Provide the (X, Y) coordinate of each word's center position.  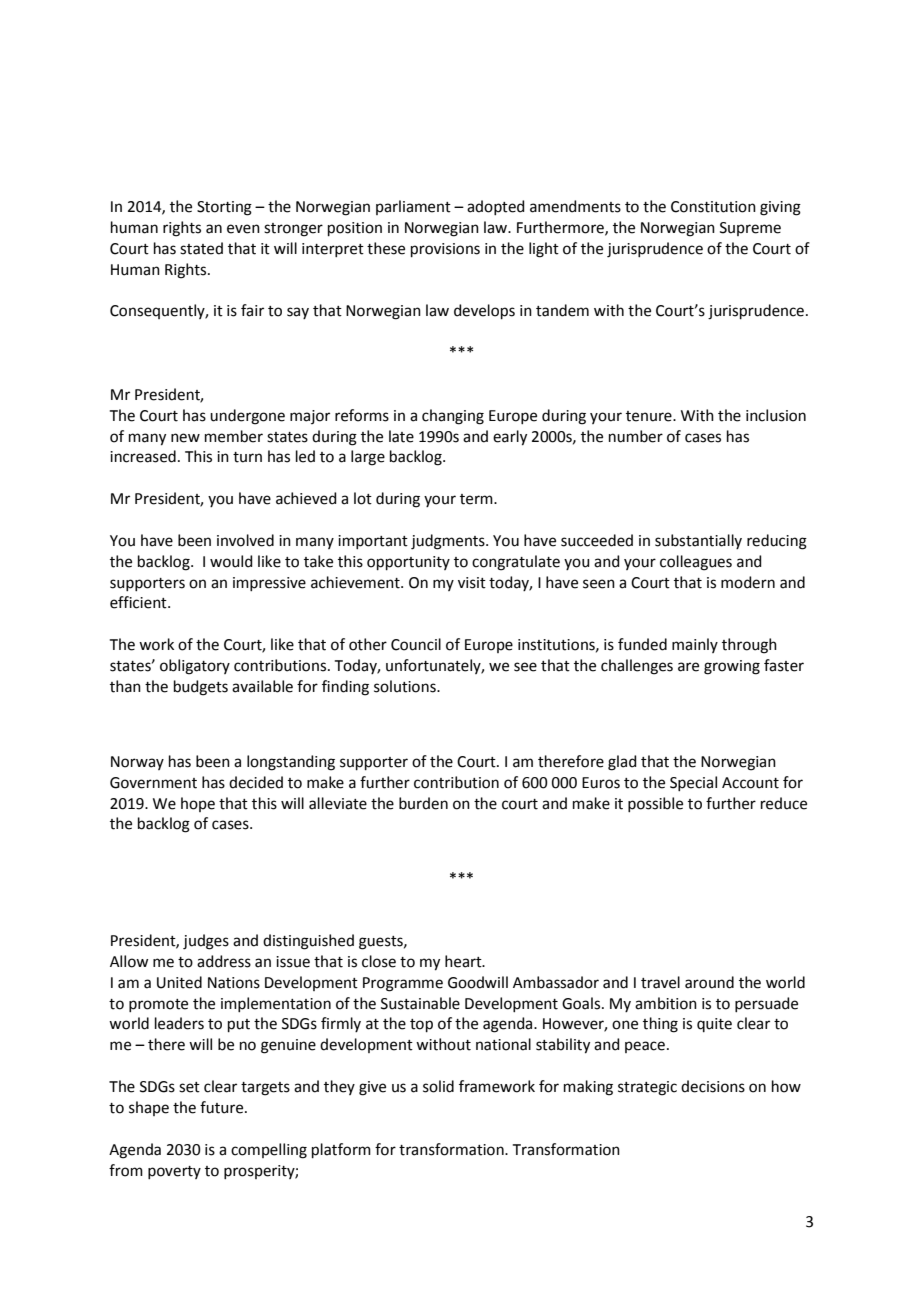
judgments (449, 542)
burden (423, 803)
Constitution (713, 207)
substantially (698, 541)
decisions (713, 1086)
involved (245, 540)
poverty (174, 1172)
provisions (445, 250)
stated (201, 248)
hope (198, 804)
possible (655, 804)
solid (438, 1086)
